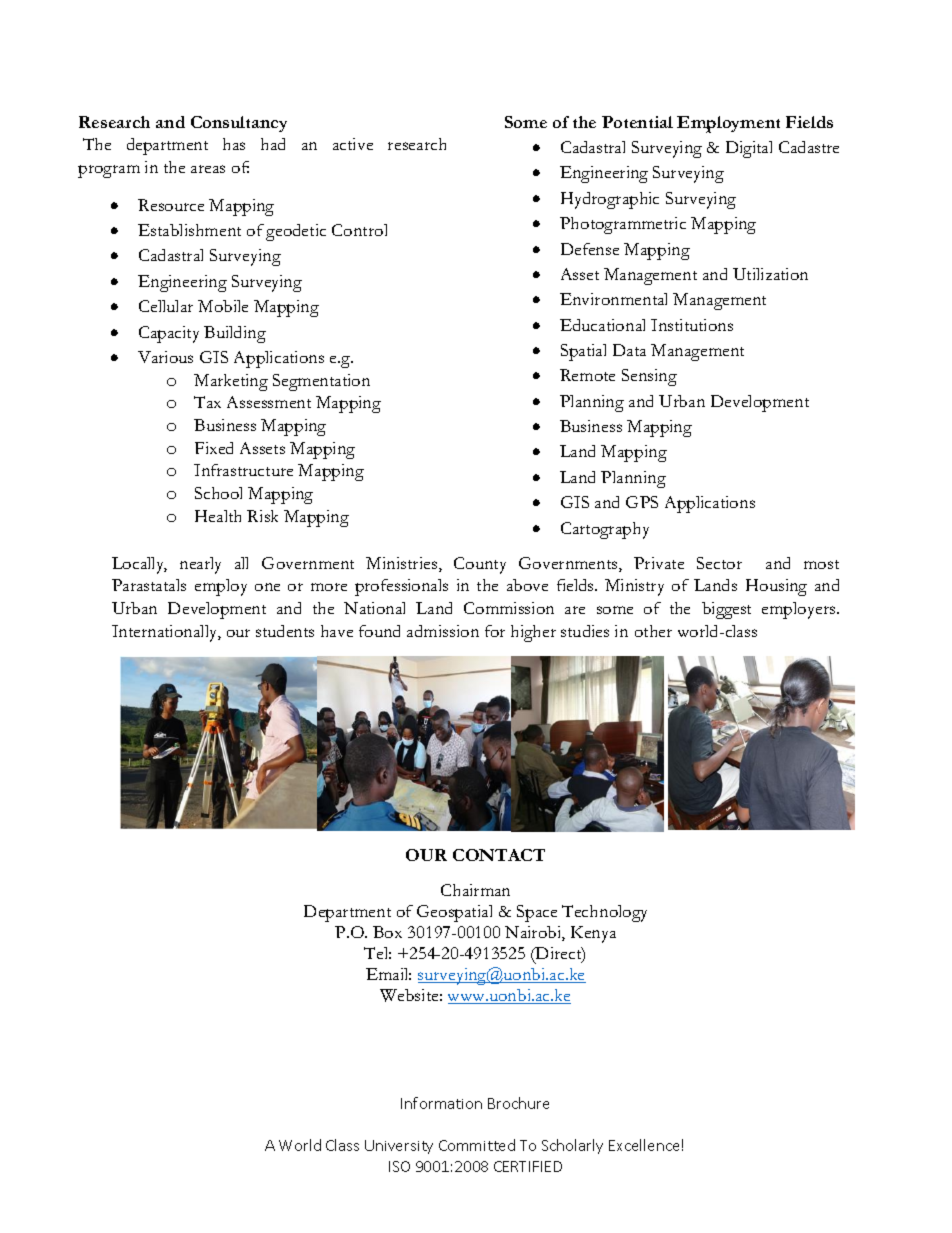 This screenshot has width=952, height=1233. I want to click on areas, so click(208, 169).
